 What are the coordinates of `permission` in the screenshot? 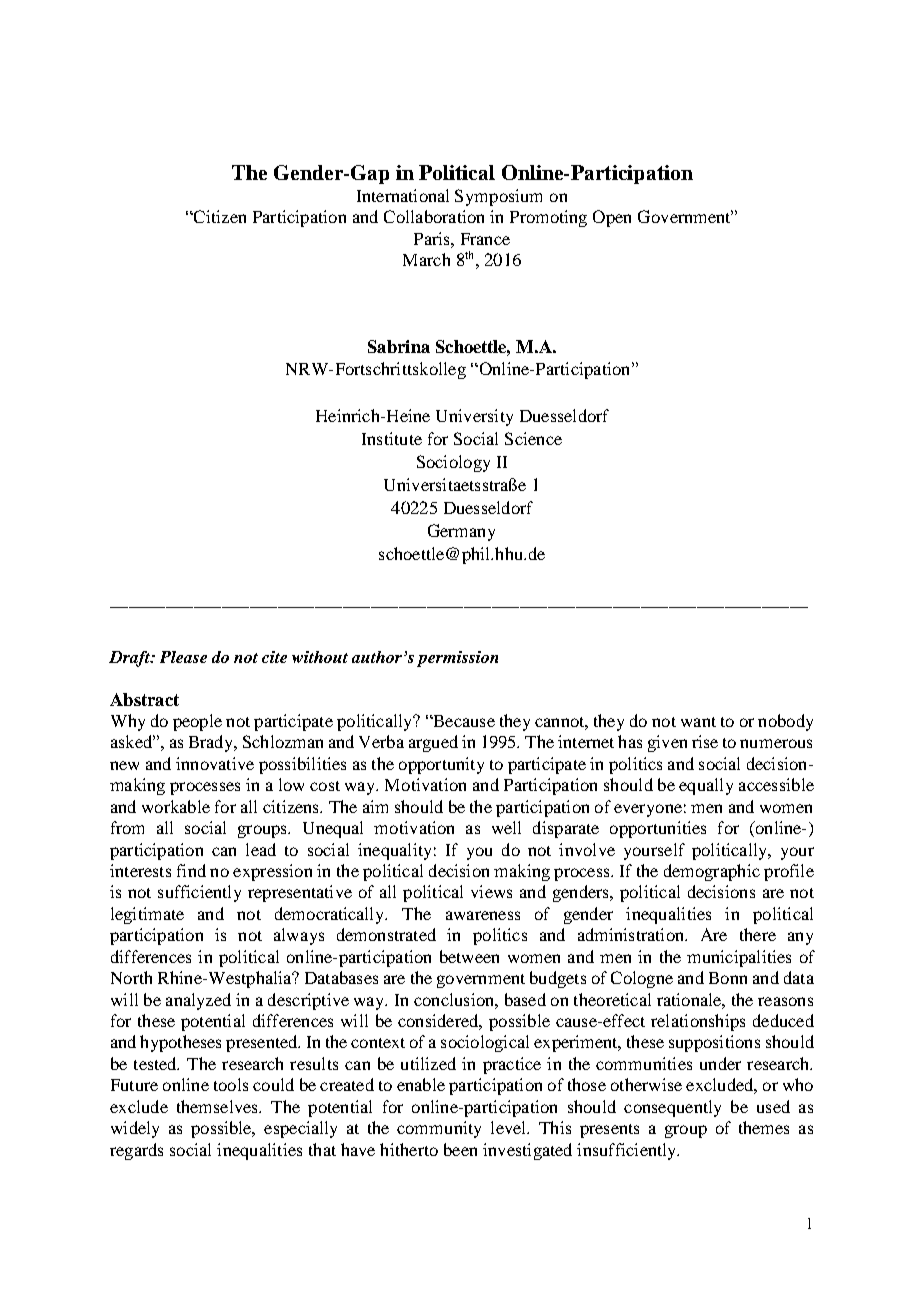 It's located at (457, 659).
